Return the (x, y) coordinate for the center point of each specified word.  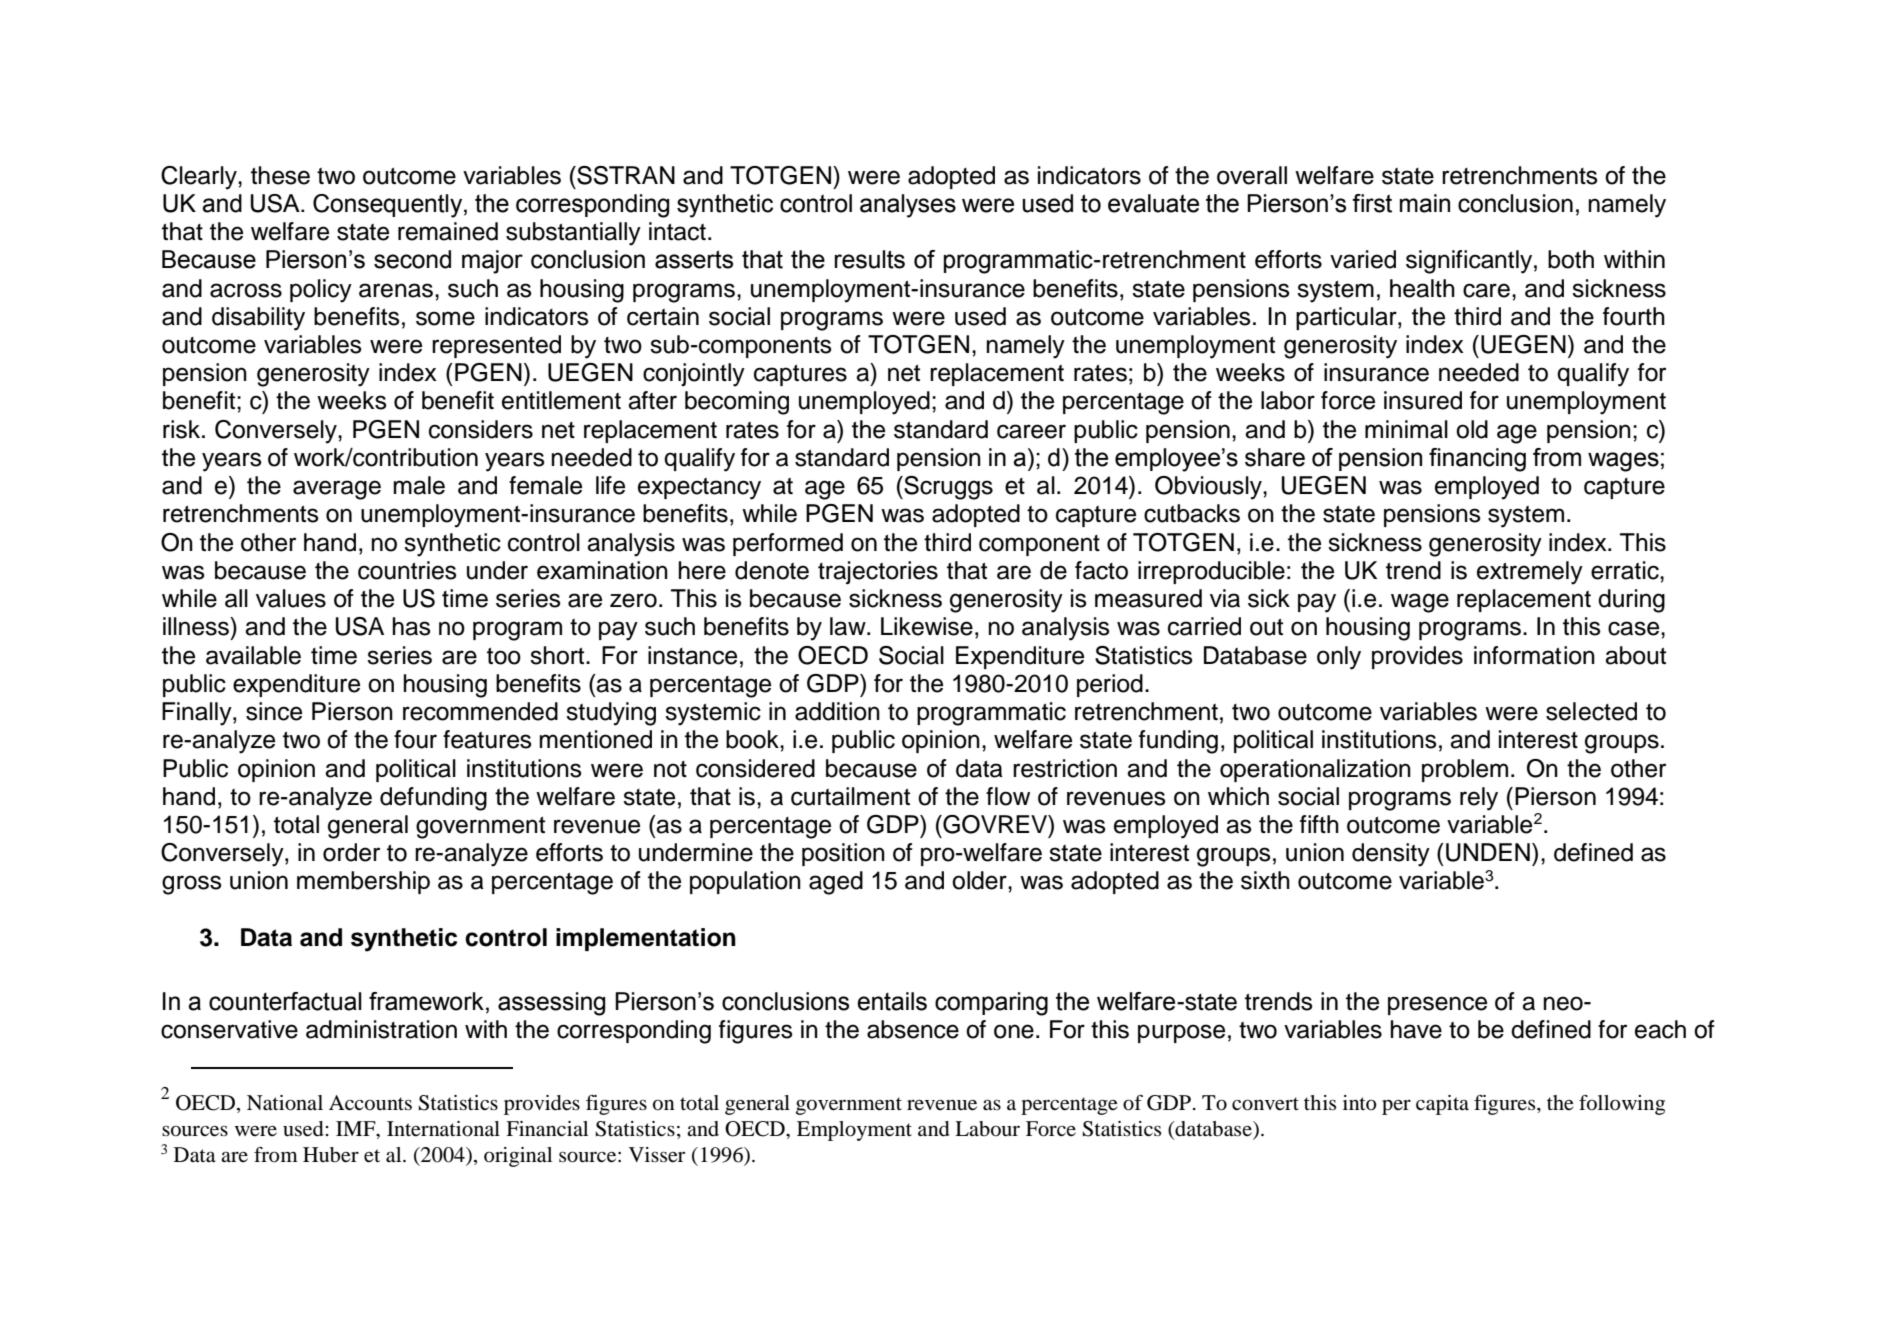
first (1372, 203)
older (980, 880)
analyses (908, 206)
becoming (737, 403)
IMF (357, 1130)
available (253, 655)
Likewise (927, 626)
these (280, 175)
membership (363, 882)
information (1534, 655)
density (1391, 855)
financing (1477, 460)
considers (481, 429)
